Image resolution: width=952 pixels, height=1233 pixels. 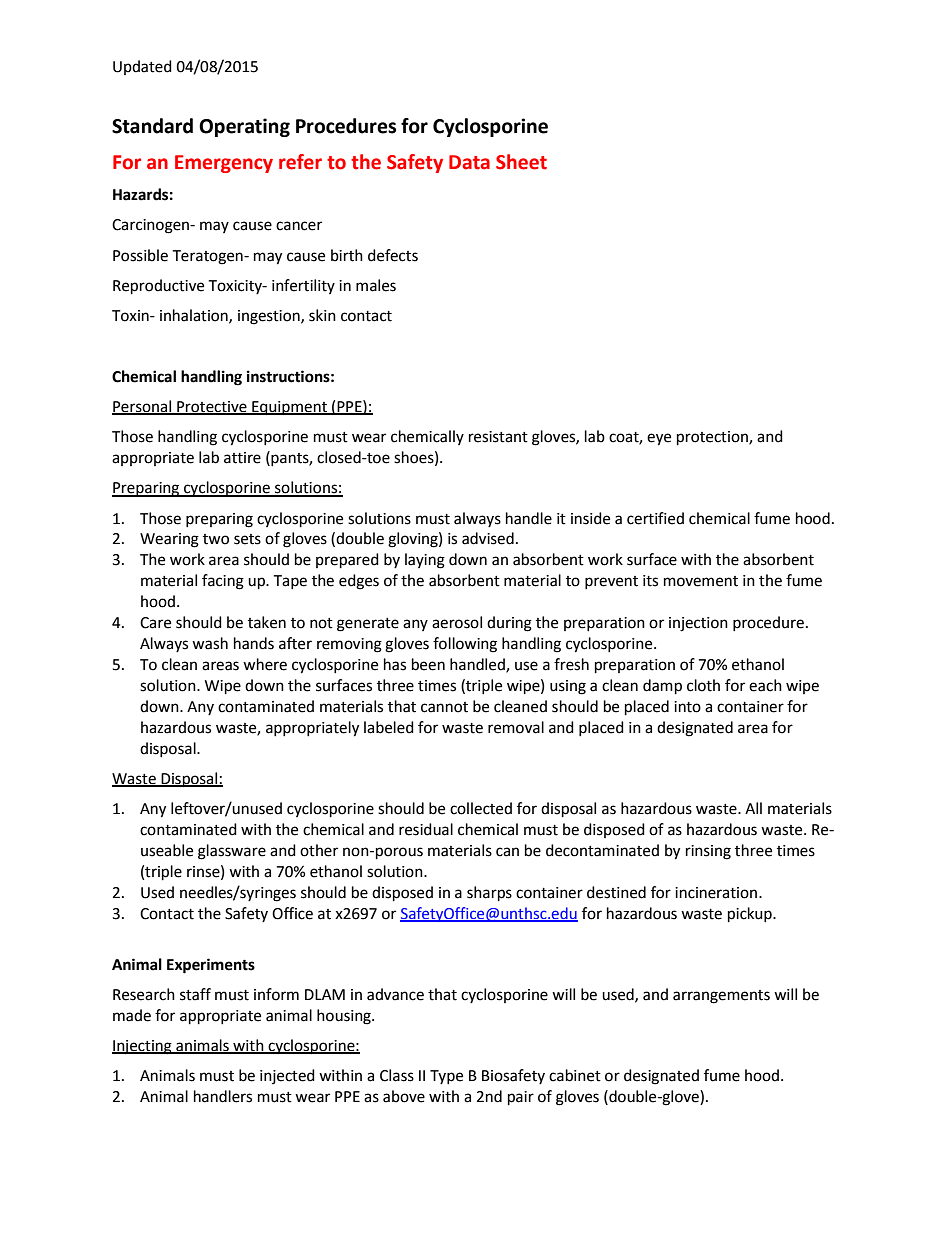 I want to click on Type, so click(x=446, y=1077).
